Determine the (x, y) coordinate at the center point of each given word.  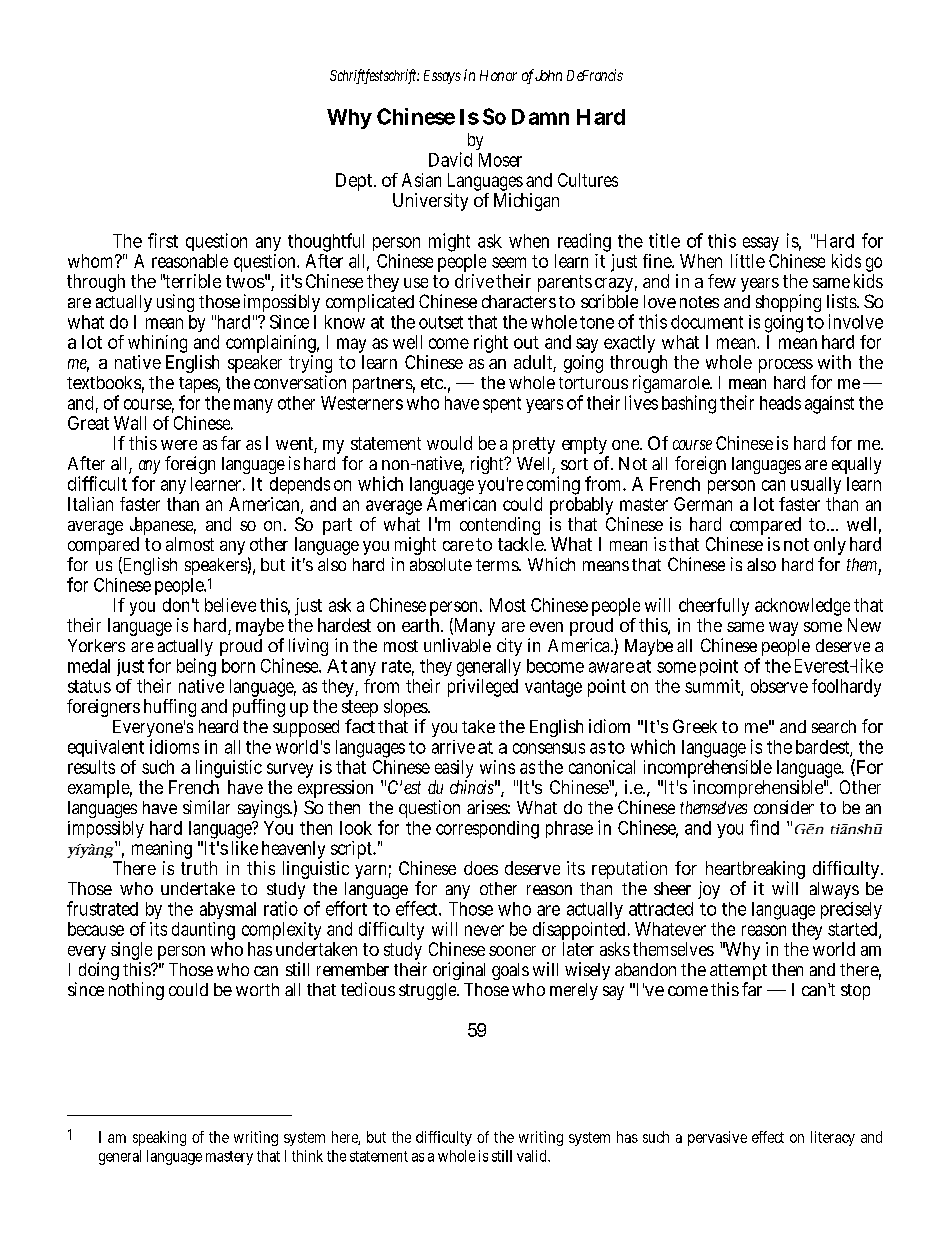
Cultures (588, 180)
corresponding (487, 830)
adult (534, 363)
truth (199, 868)
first (163, 240)
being (196, 669)
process (786, 366)
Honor (498, 75)
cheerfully (713, 608)
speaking (159, 1138)
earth (420, 625)
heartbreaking (755, 871)
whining (157, 345)
